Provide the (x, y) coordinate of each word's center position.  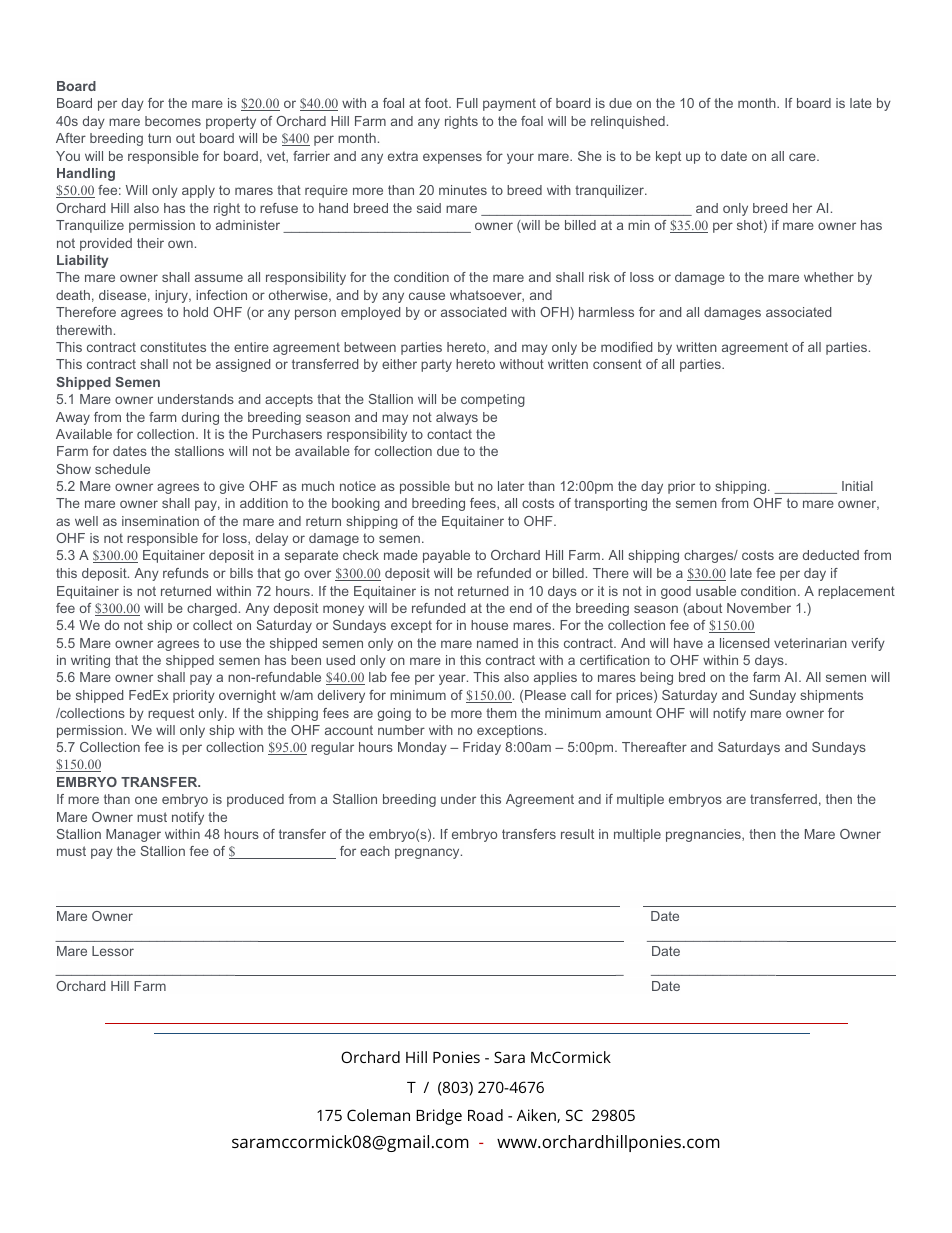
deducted (831, 555)
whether (829, 277)
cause (427, 296)
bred (692, 677)
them (501, 713)
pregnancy (428, 853)
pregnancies (704, 835)
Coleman (378, 1115)
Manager (133, 835)
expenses (452, 158)
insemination (160, 521)
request (171, 714)
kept (668, 157)
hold (195, 312)
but (464, 486)
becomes (173, 121)
